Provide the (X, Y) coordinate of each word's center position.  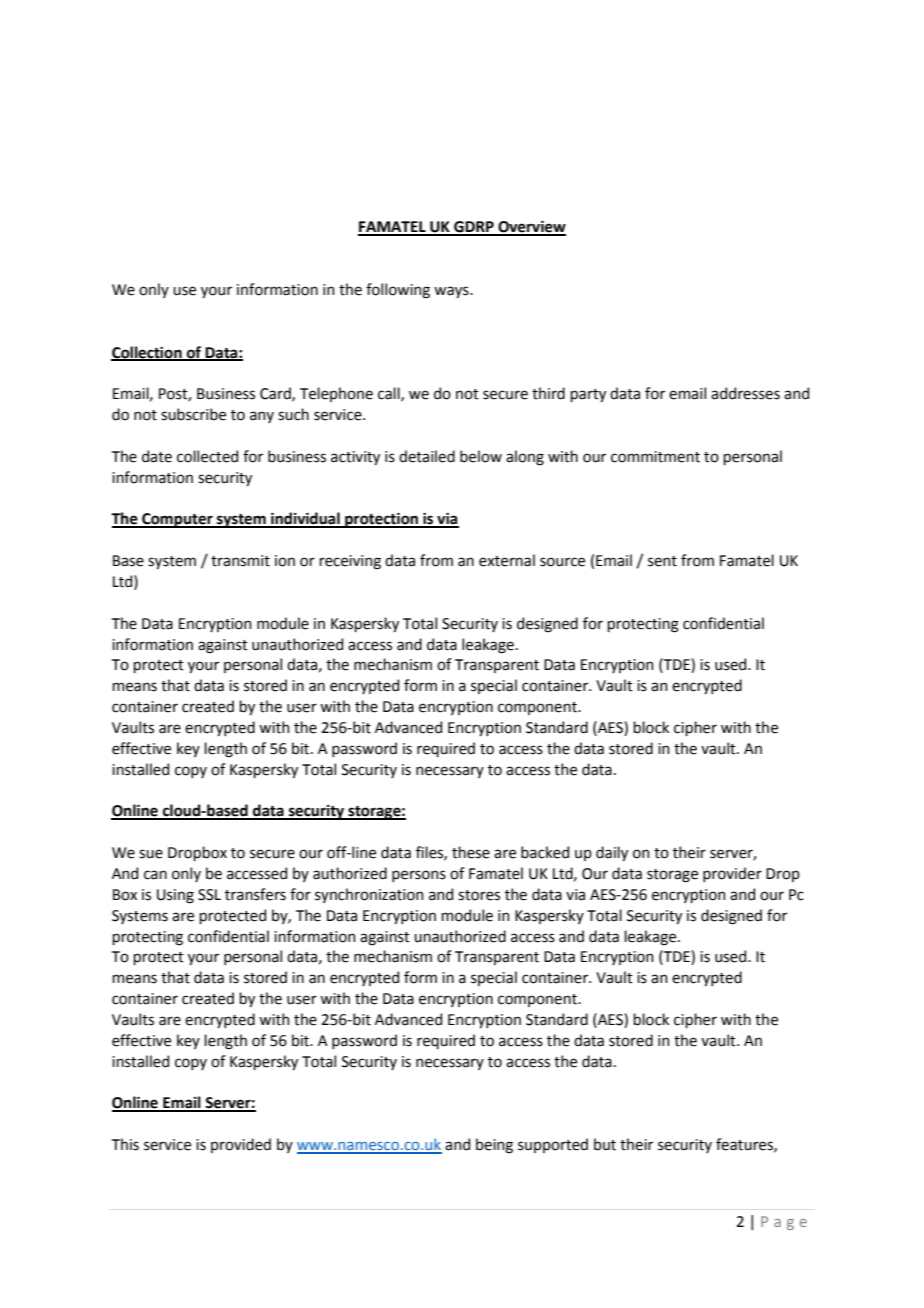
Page (784, 1223)
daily (612, 853)
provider (732, 874)
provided (241, 1145)
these (471, 852)
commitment (655, 457)
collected (207, 456)
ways (452, 292)
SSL (209, 895)
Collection (147, 353)
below (481, 456)
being (494, 1146)
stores (479, 895)
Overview (531, 228)
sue (151, 854)
